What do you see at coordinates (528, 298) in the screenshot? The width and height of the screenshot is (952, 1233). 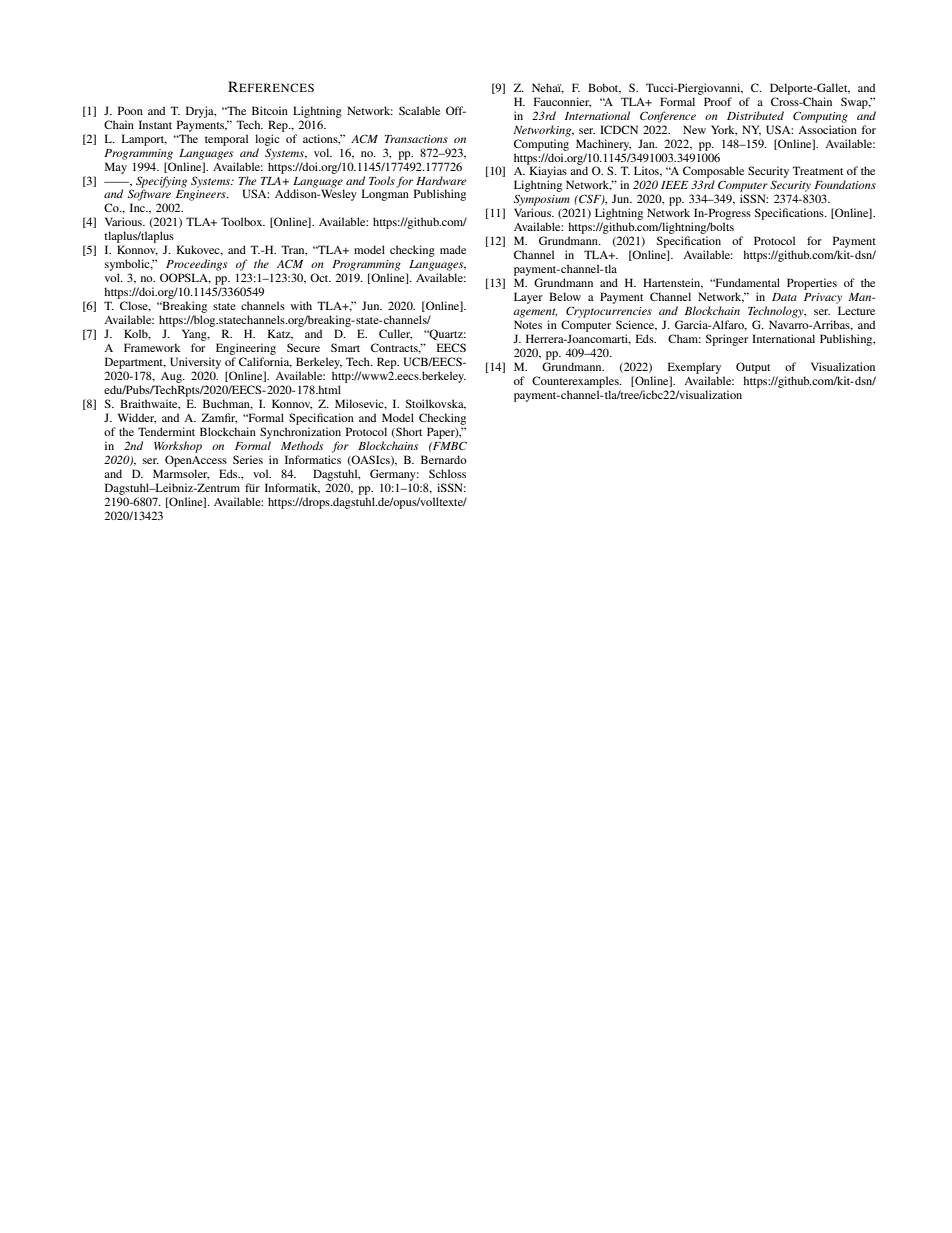 I see `Layer` at bounding box center [528, 298].
